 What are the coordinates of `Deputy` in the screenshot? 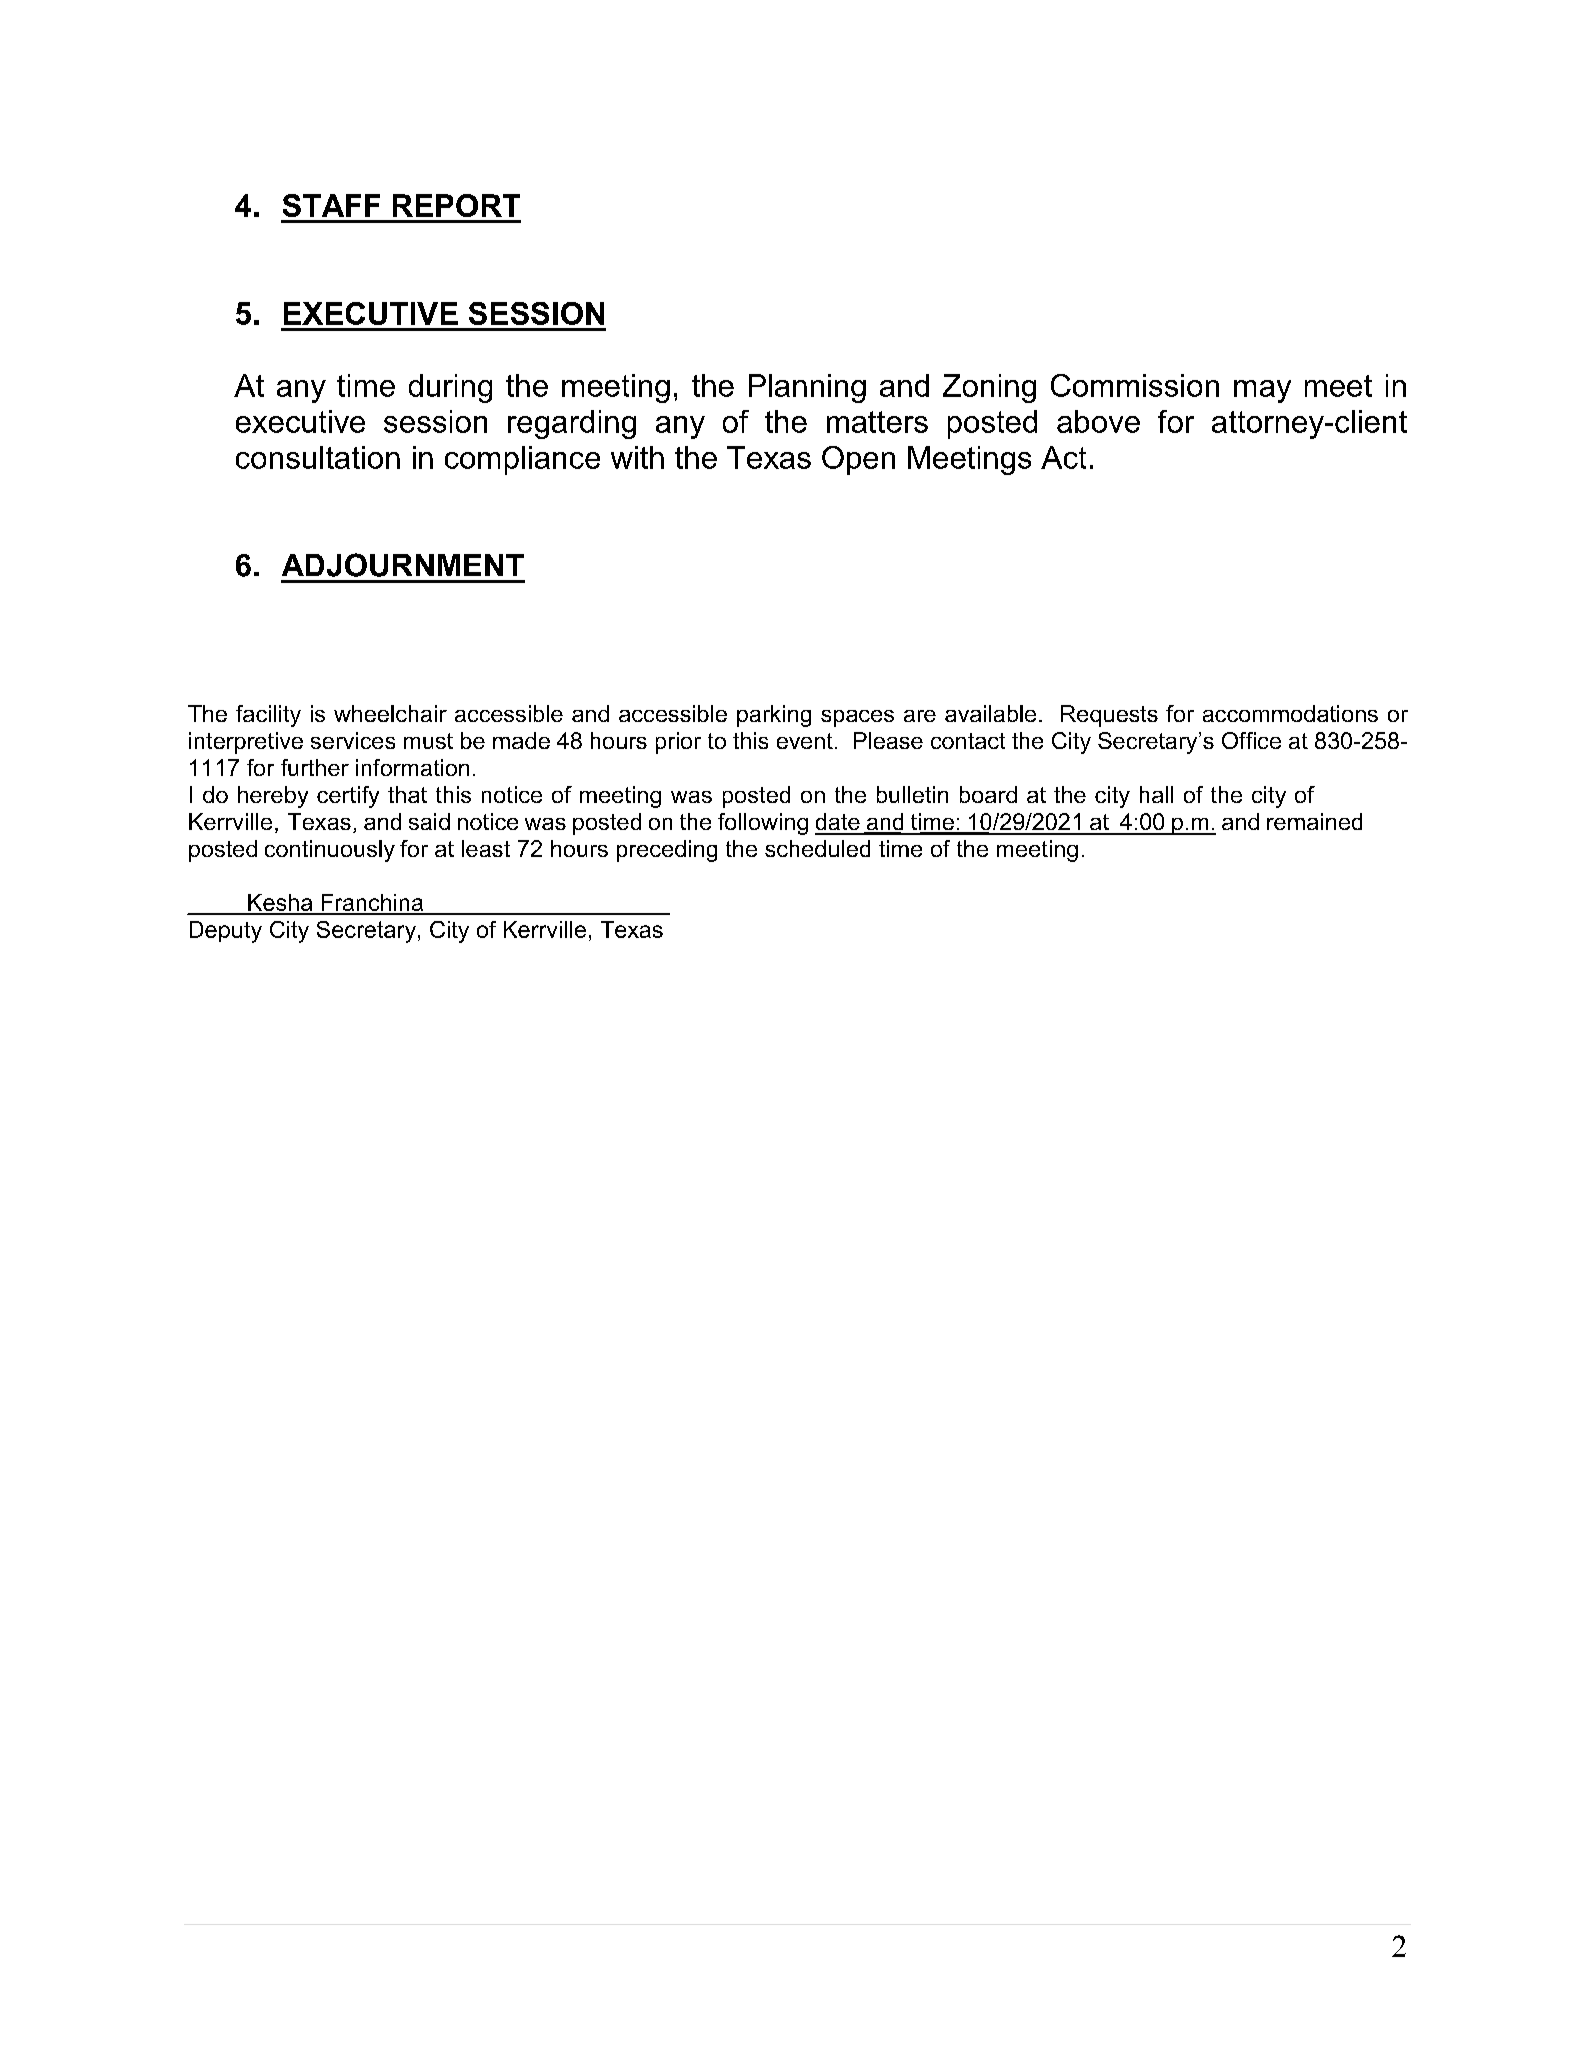 It's located at (226, 932).
